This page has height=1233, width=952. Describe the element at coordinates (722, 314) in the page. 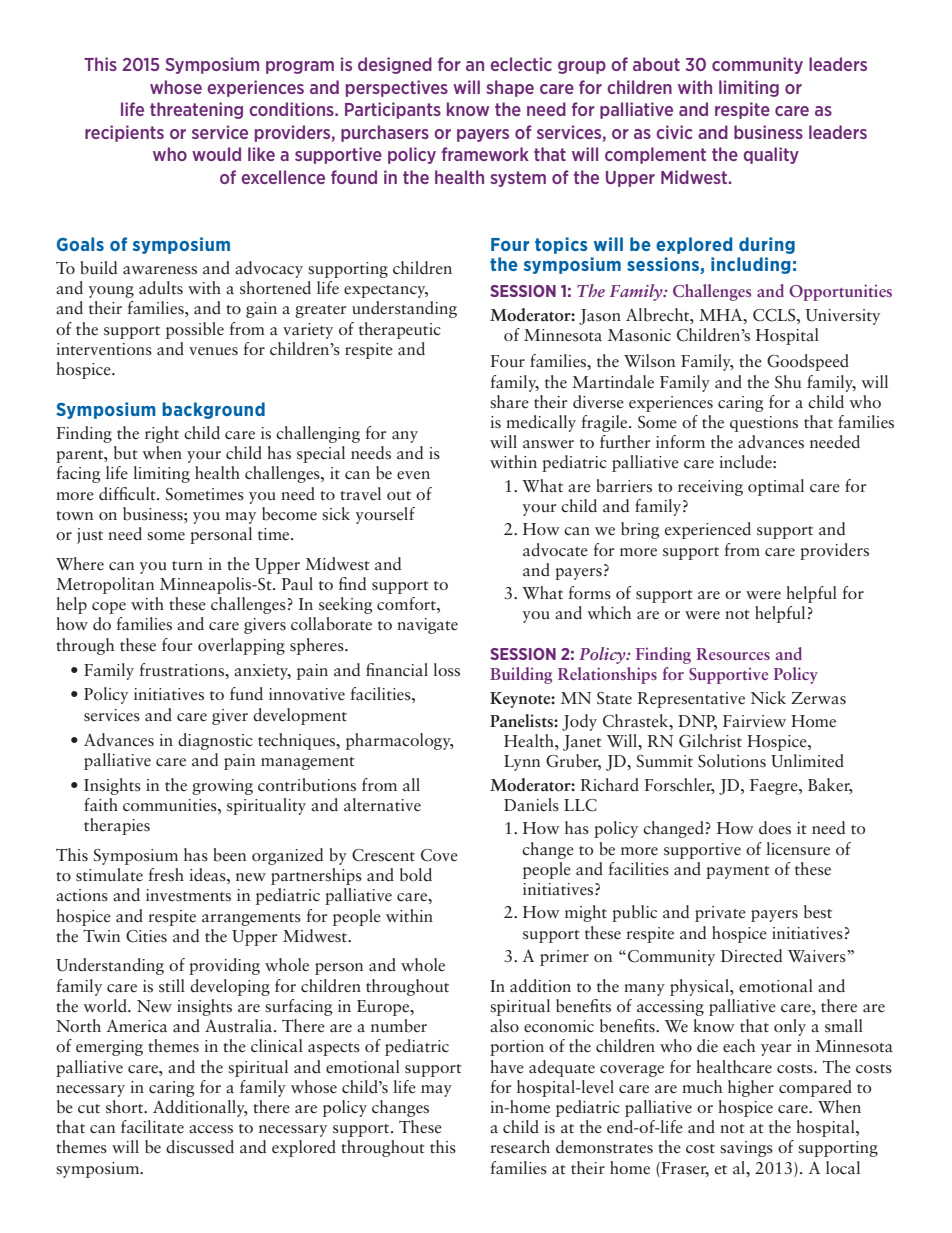

I see `MHA` at that location.
